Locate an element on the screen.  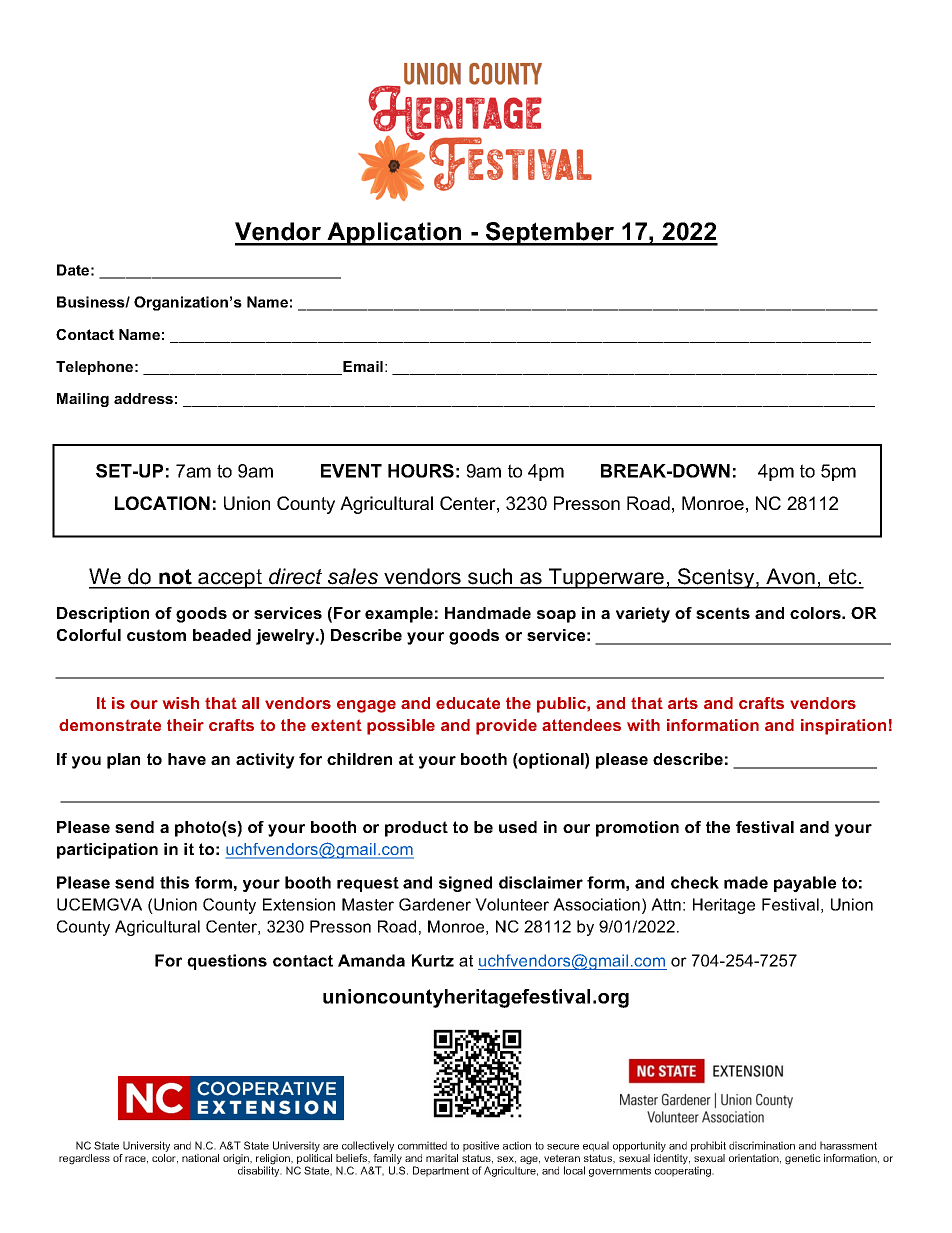
this is located at coordinates (174, 882).
